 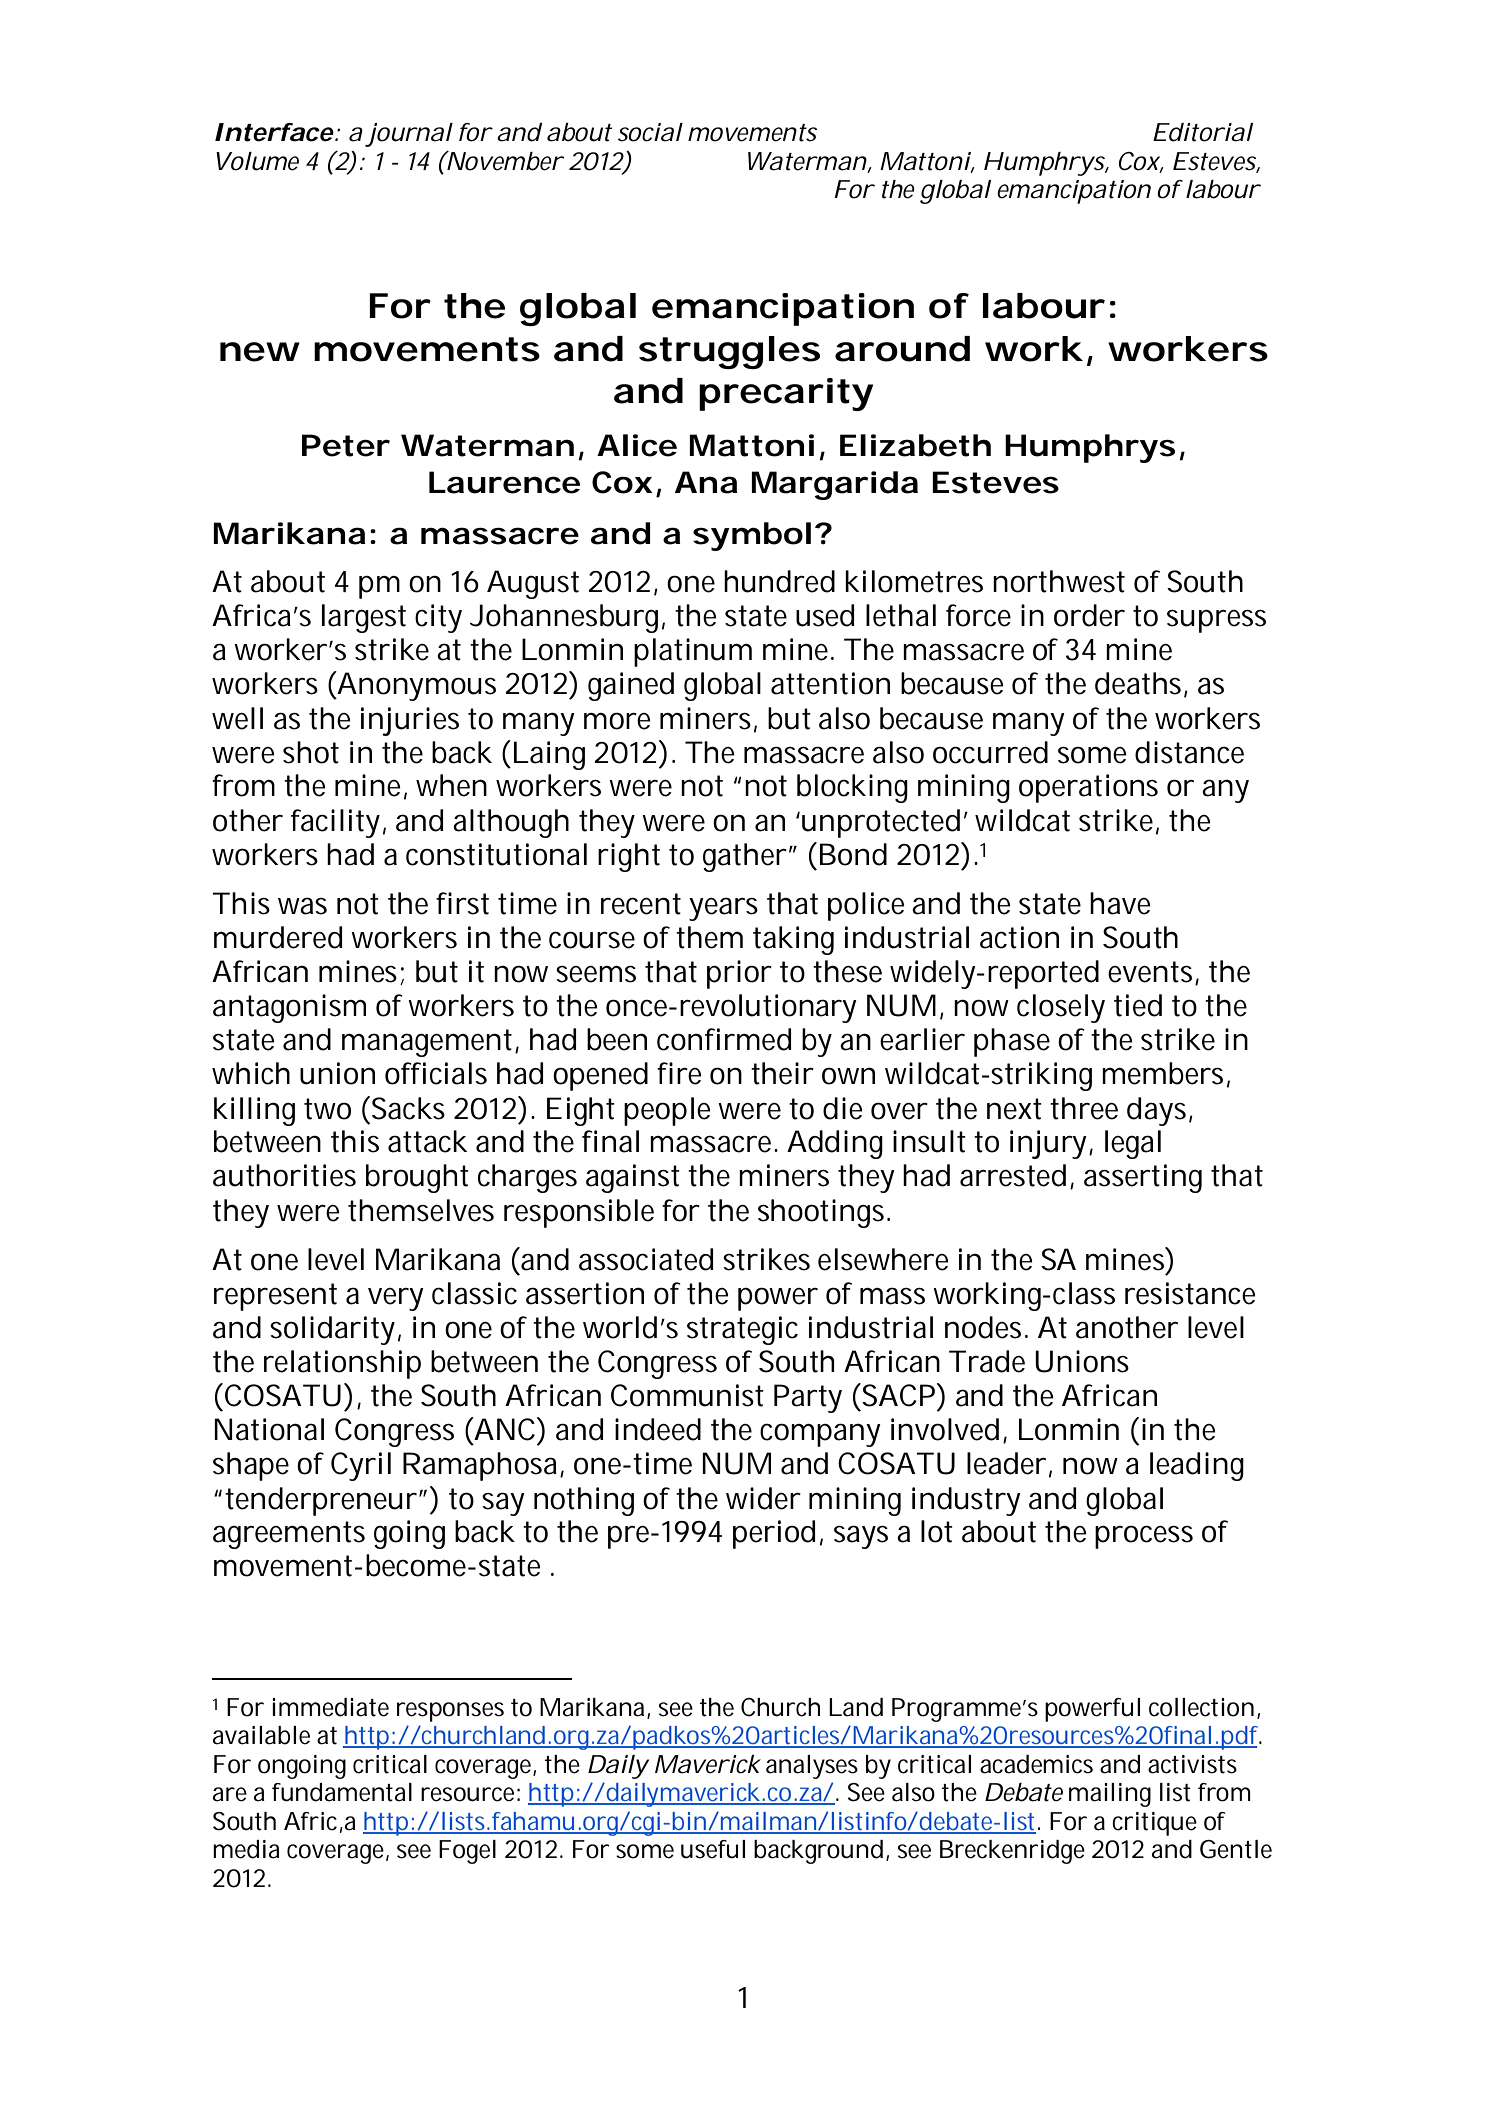 I want to click on northwest, so click(x=1059, y=581).
